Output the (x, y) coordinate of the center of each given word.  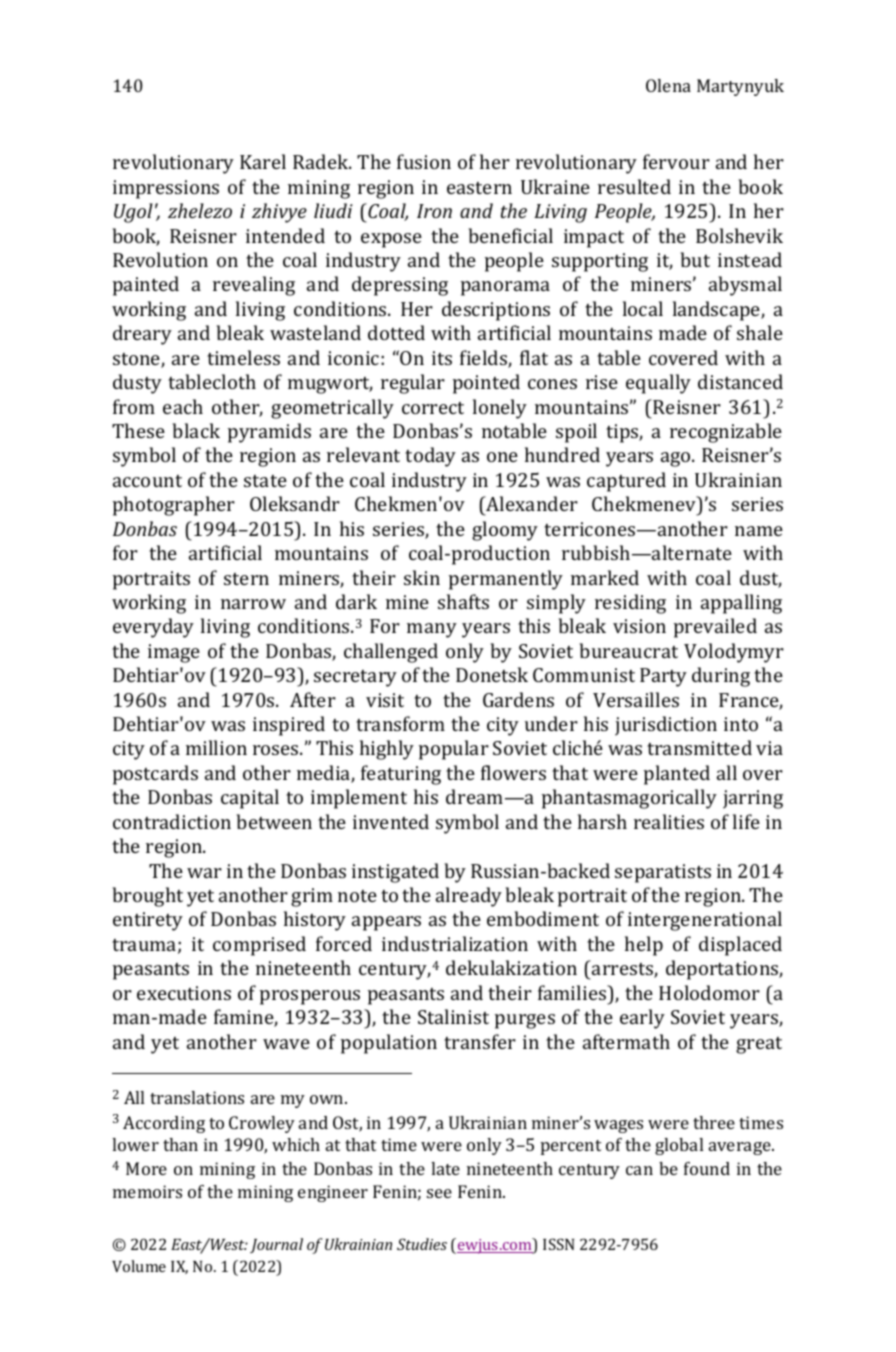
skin (422, 577)
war (204, 873)
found (707, 1168)
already (469, 897)
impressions (166, 189)
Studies (422, 1244)
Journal (276, 1245)
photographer (174, 506)
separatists (663, 873)
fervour (676, 161)
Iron (434, 211)
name (759, 531)
